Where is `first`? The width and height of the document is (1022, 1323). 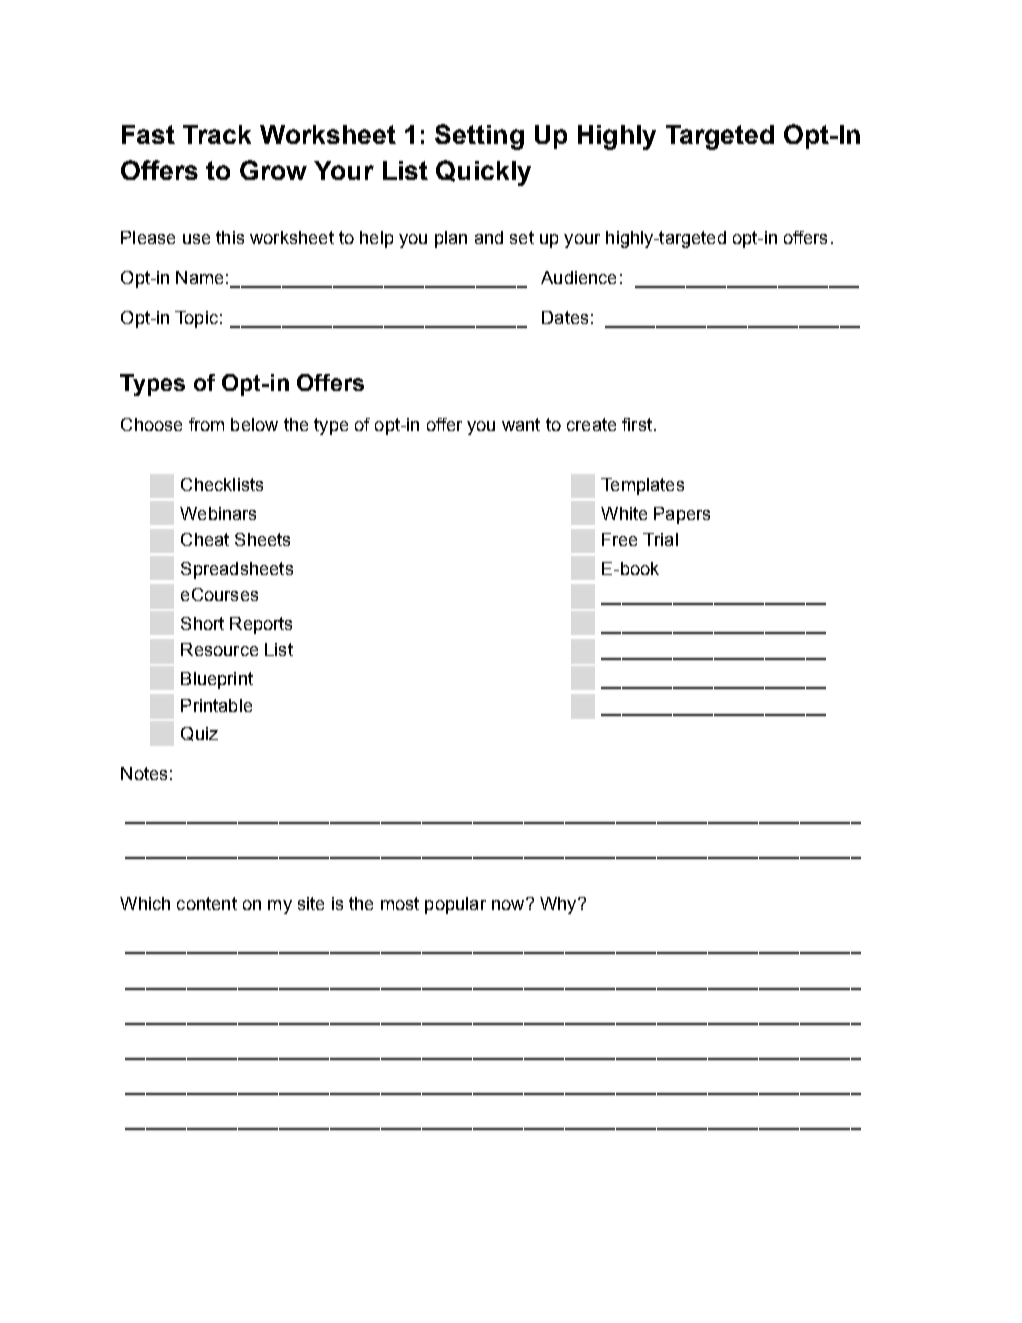 first is located at coordinates (637, 424).
